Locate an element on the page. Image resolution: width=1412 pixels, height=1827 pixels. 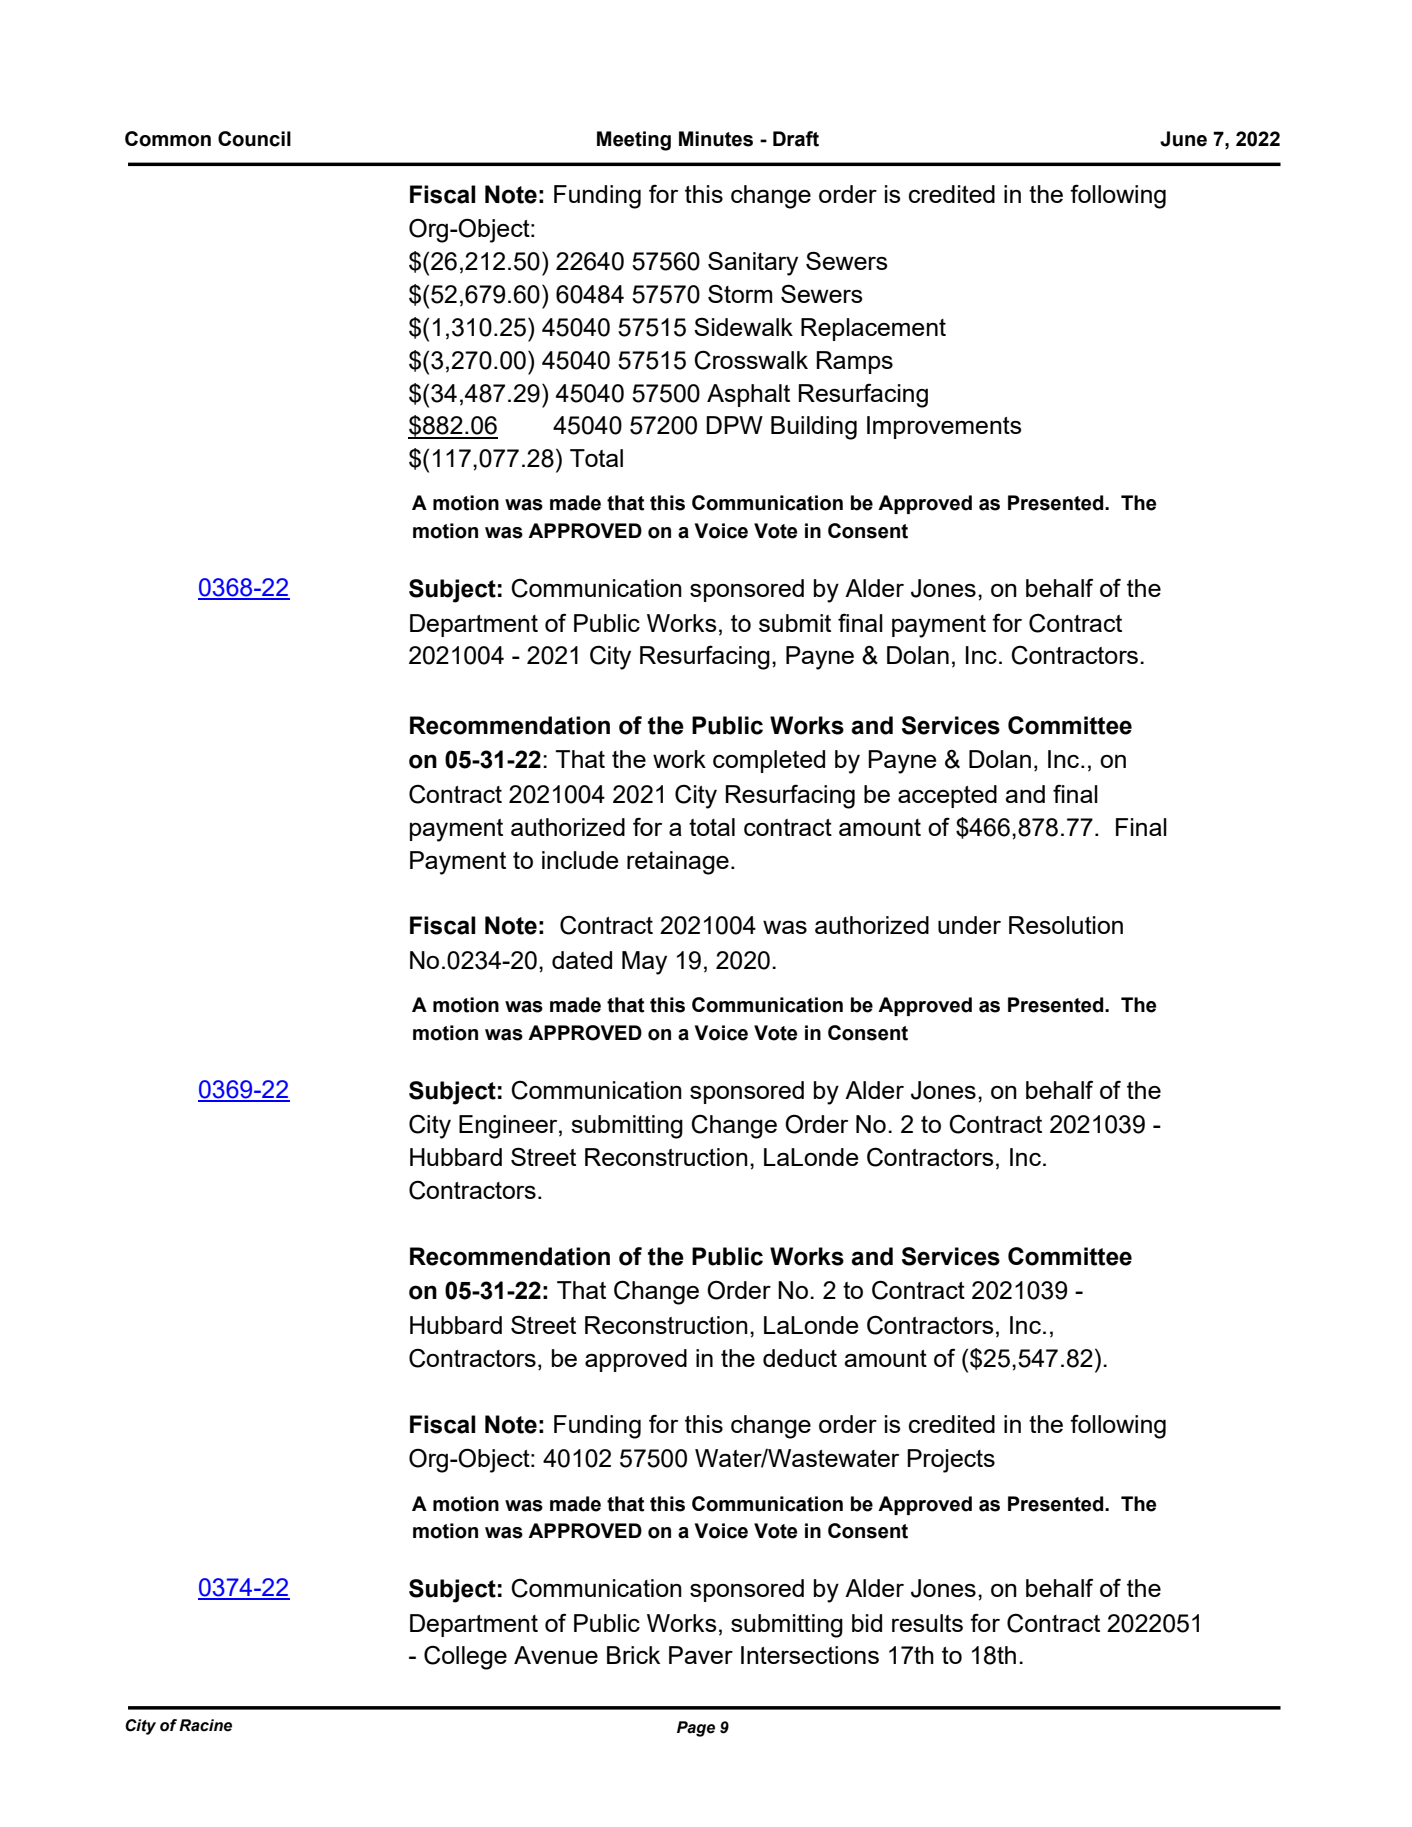
Racine is located at coordinates (205, 1725).
